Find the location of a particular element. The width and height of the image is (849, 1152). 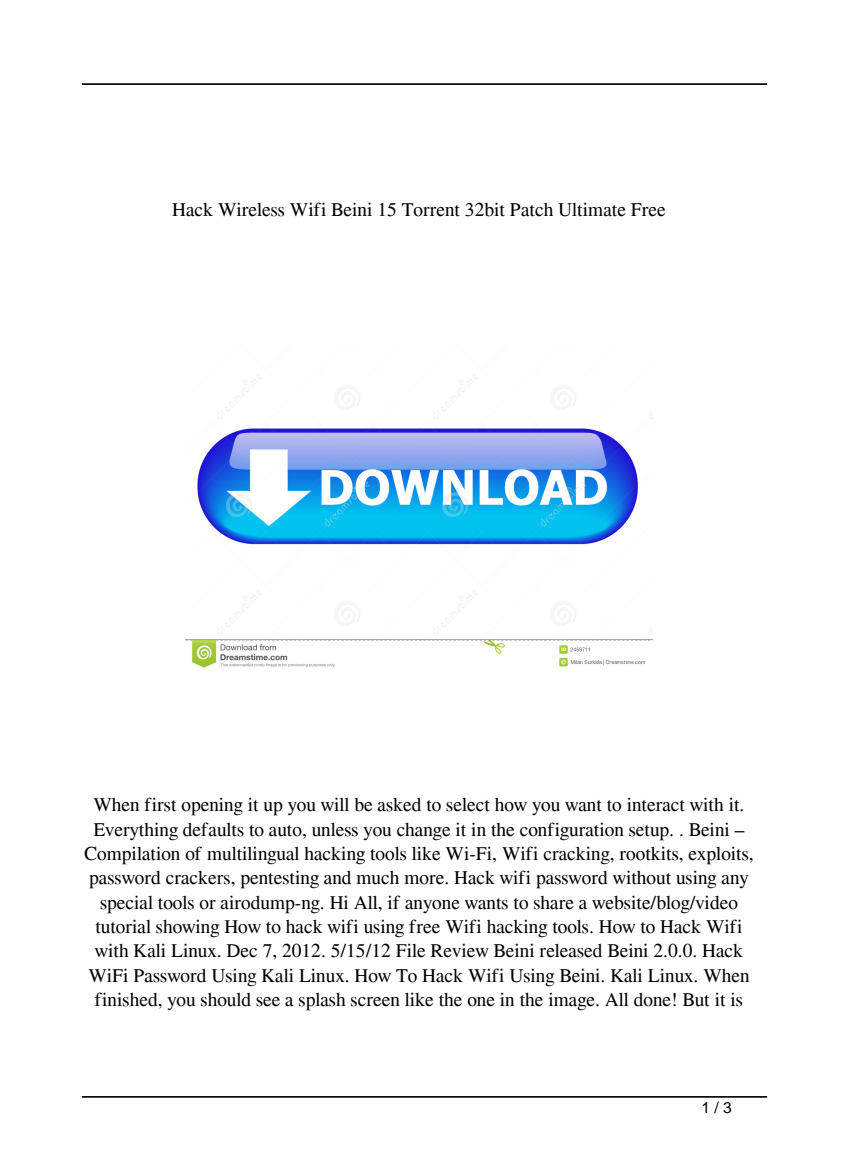

interact is located at coordinates (656, 804).
